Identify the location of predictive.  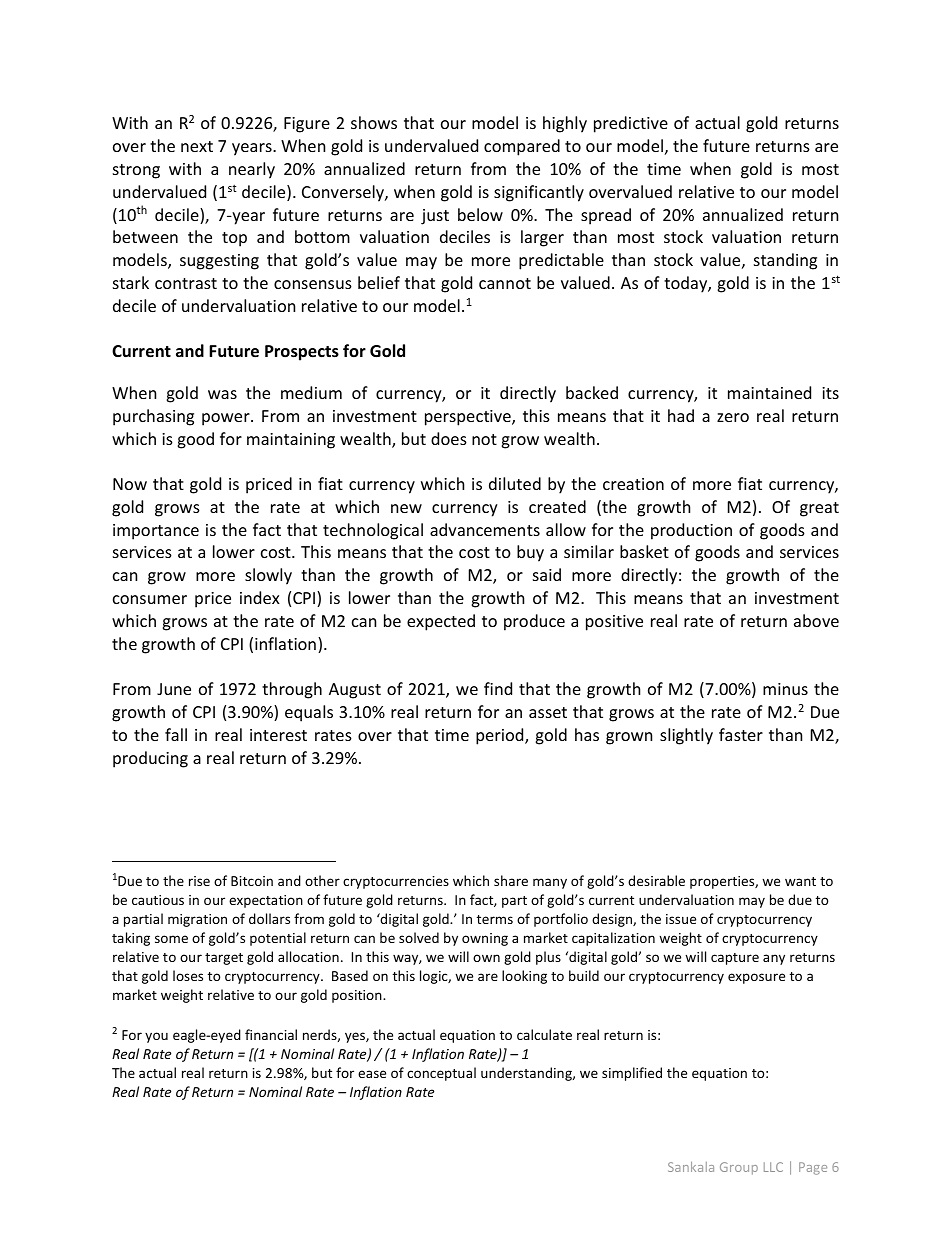
(631, 124).
